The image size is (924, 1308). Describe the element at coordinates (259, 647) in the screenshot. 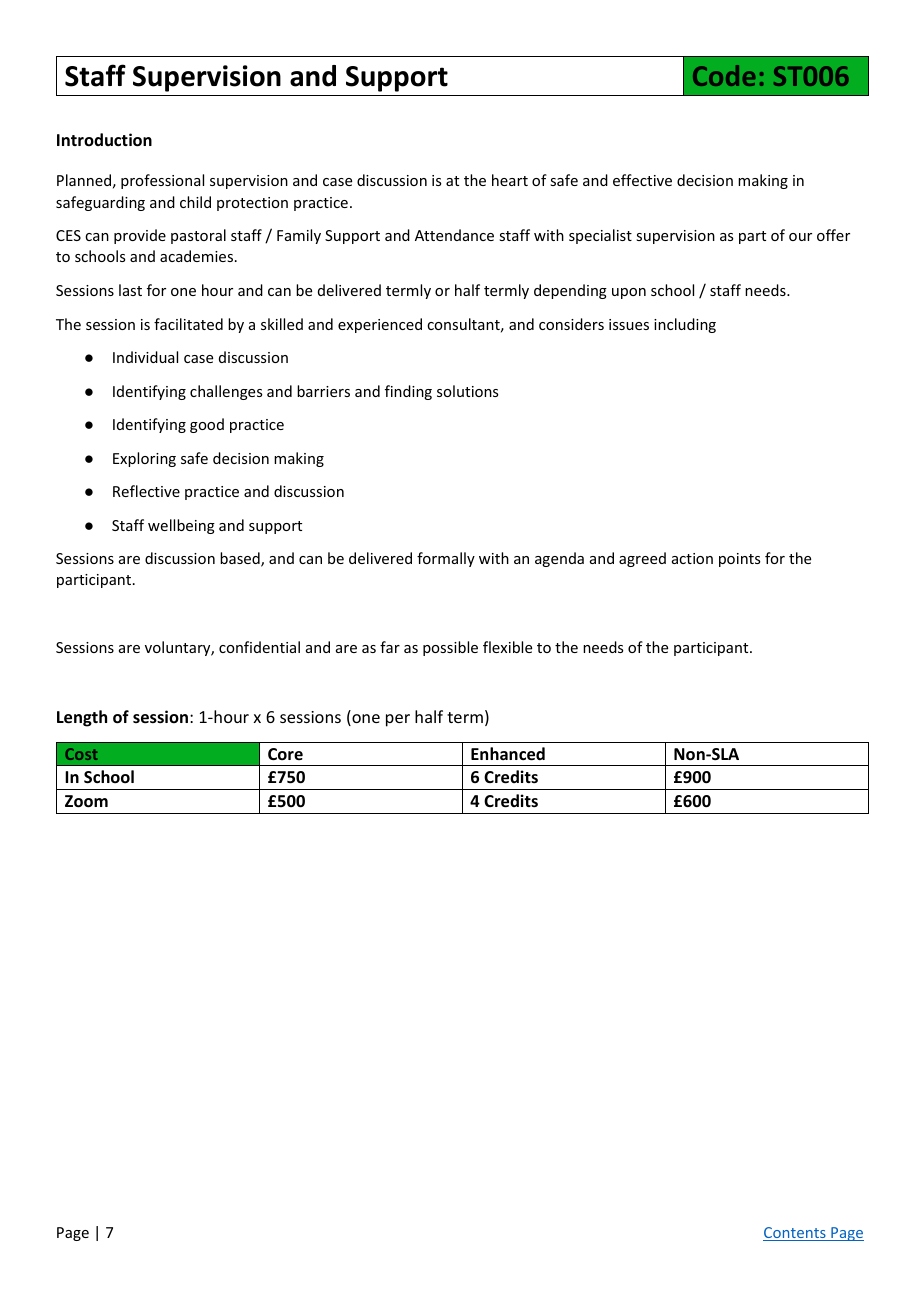

I see `confidential` at that location.
